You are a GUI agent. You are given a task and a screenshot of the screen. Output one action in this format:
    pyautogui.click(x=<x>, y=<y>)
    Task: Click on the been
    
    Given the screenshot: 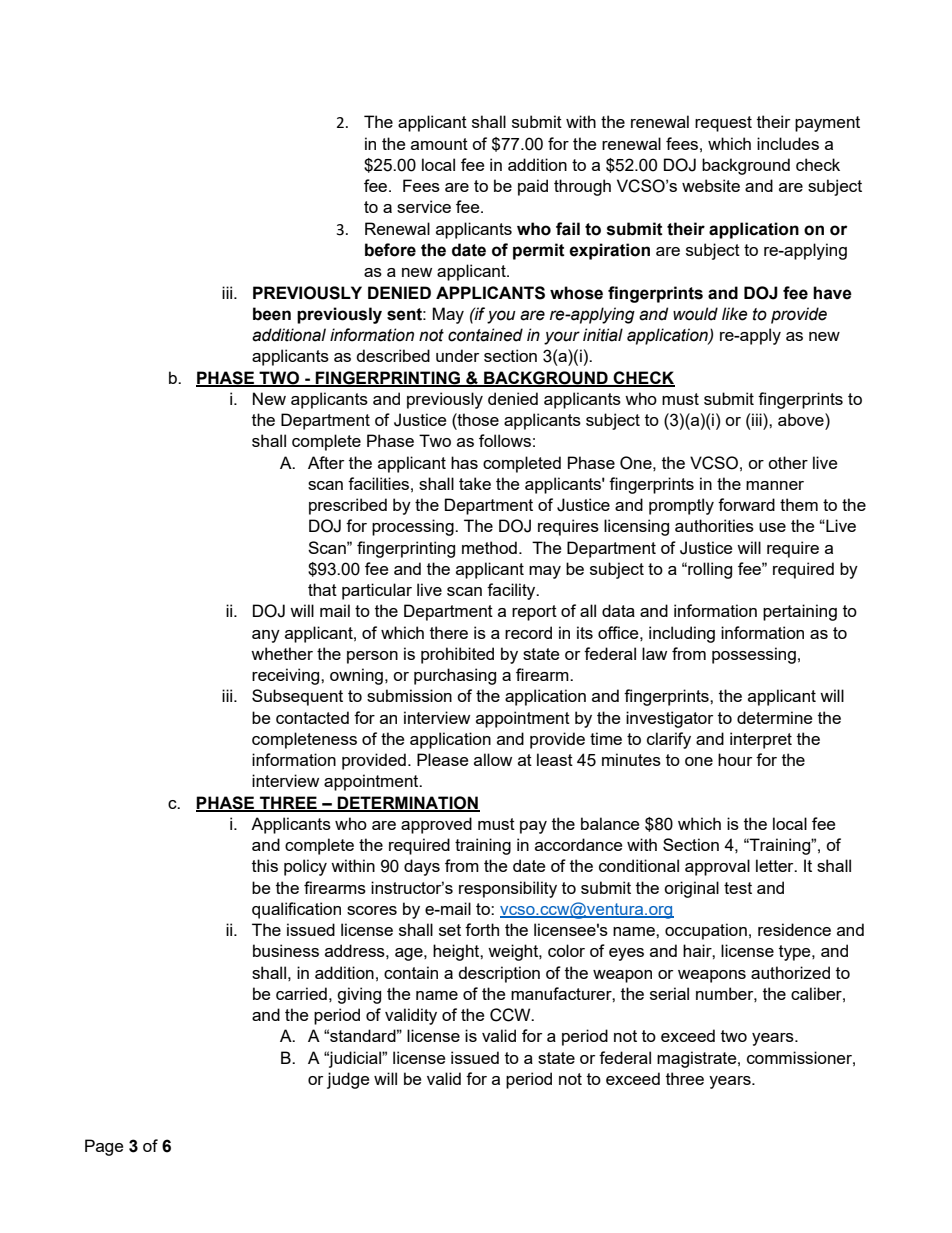 What is the action you would take?
    pyautogui.click(x=272, y=314)
